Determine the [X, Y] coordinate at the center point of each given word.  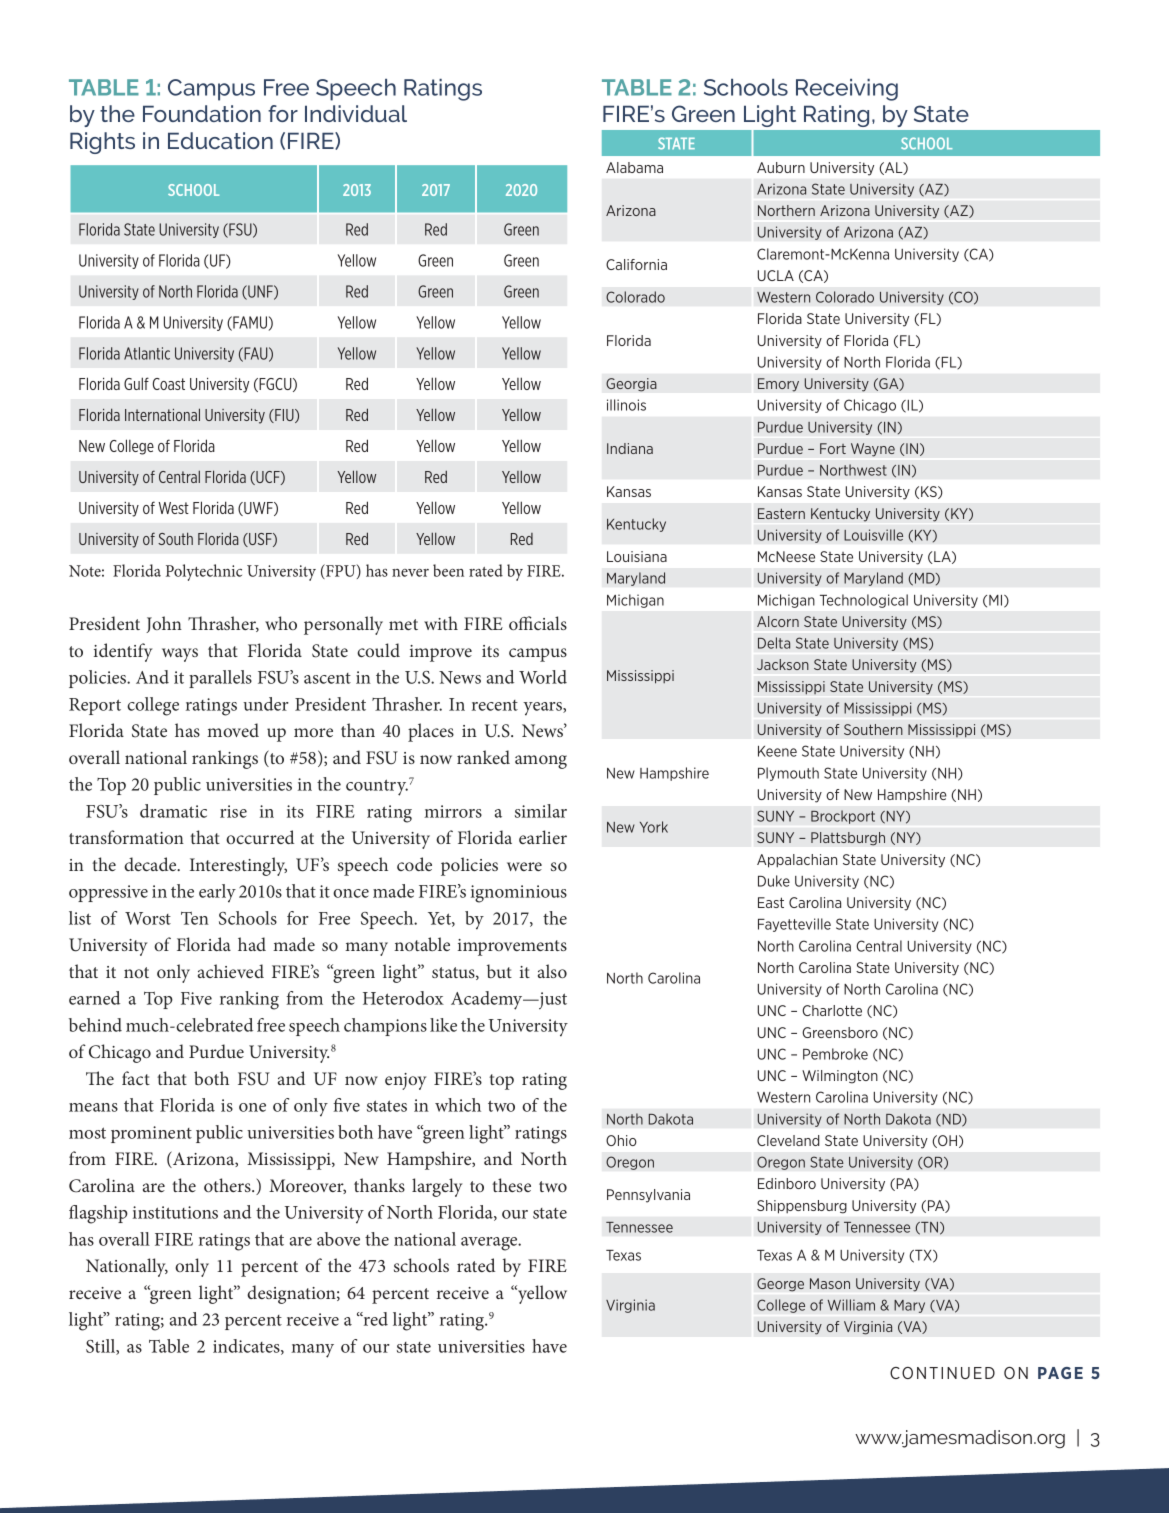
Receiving [847, 90]
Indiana [630, 448]
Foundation [202, 113]
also [552, 971]
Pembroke [835, 1054]
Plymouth [788, 774]
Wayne [873, 450]
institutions [175, 1212]
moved [233, 730]
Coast [169, 384]
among [541, 762]
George [780, 1285]
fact [136, 1078]
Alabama [634, 167]
